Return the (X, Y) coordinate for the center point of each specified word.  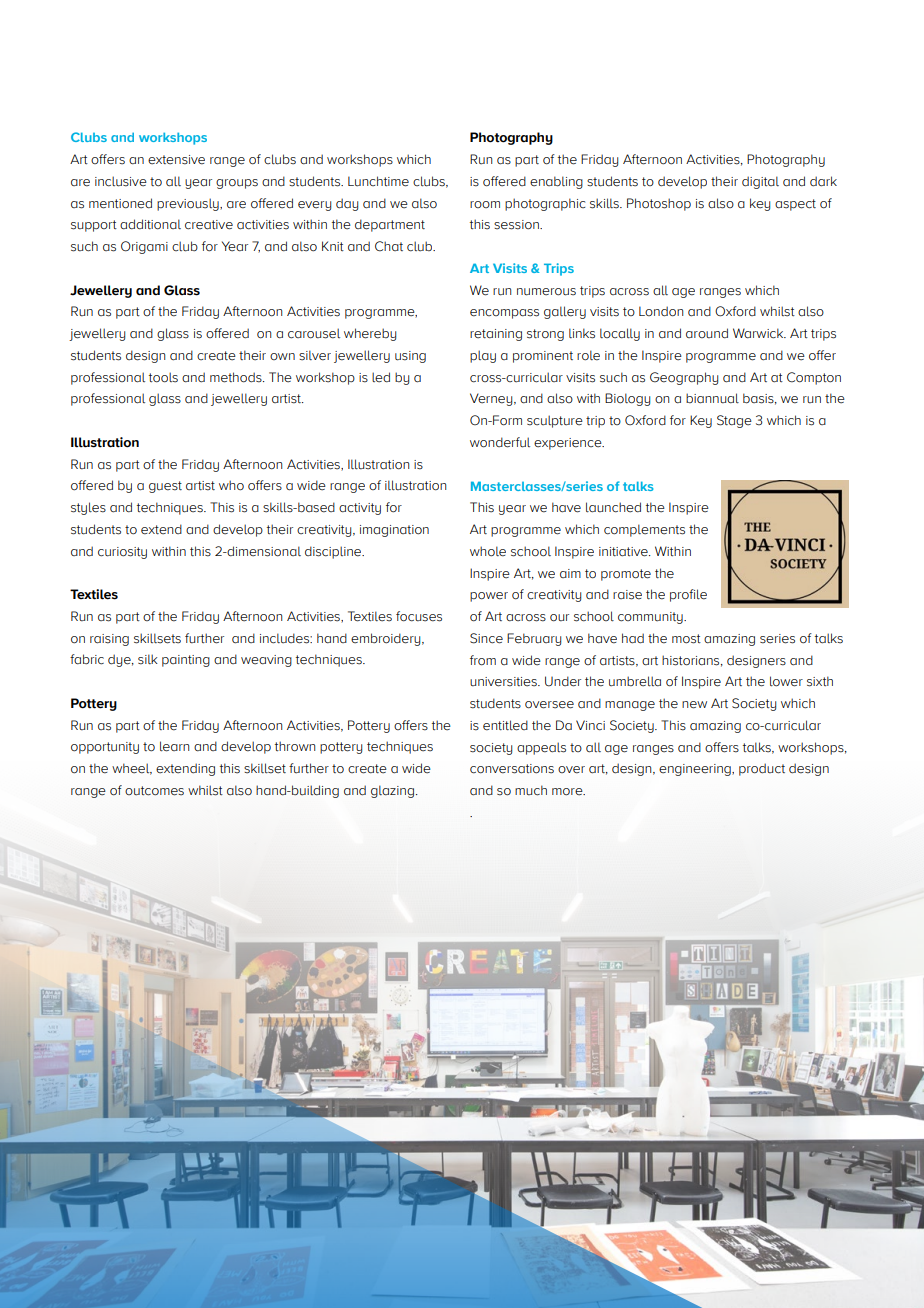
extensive (176, 160)
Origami (144, 247)
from (483, 660)
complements (644, 530)
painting (186, 661)
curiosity (122, 553)
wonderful (500, 442)
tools (163, 377)
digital (760, 182)
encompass (504, 314)
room (485, 204)
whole (488, 551)
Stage (734, 421)
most (686, 639)
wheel (132, 769)
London (661, 311)
